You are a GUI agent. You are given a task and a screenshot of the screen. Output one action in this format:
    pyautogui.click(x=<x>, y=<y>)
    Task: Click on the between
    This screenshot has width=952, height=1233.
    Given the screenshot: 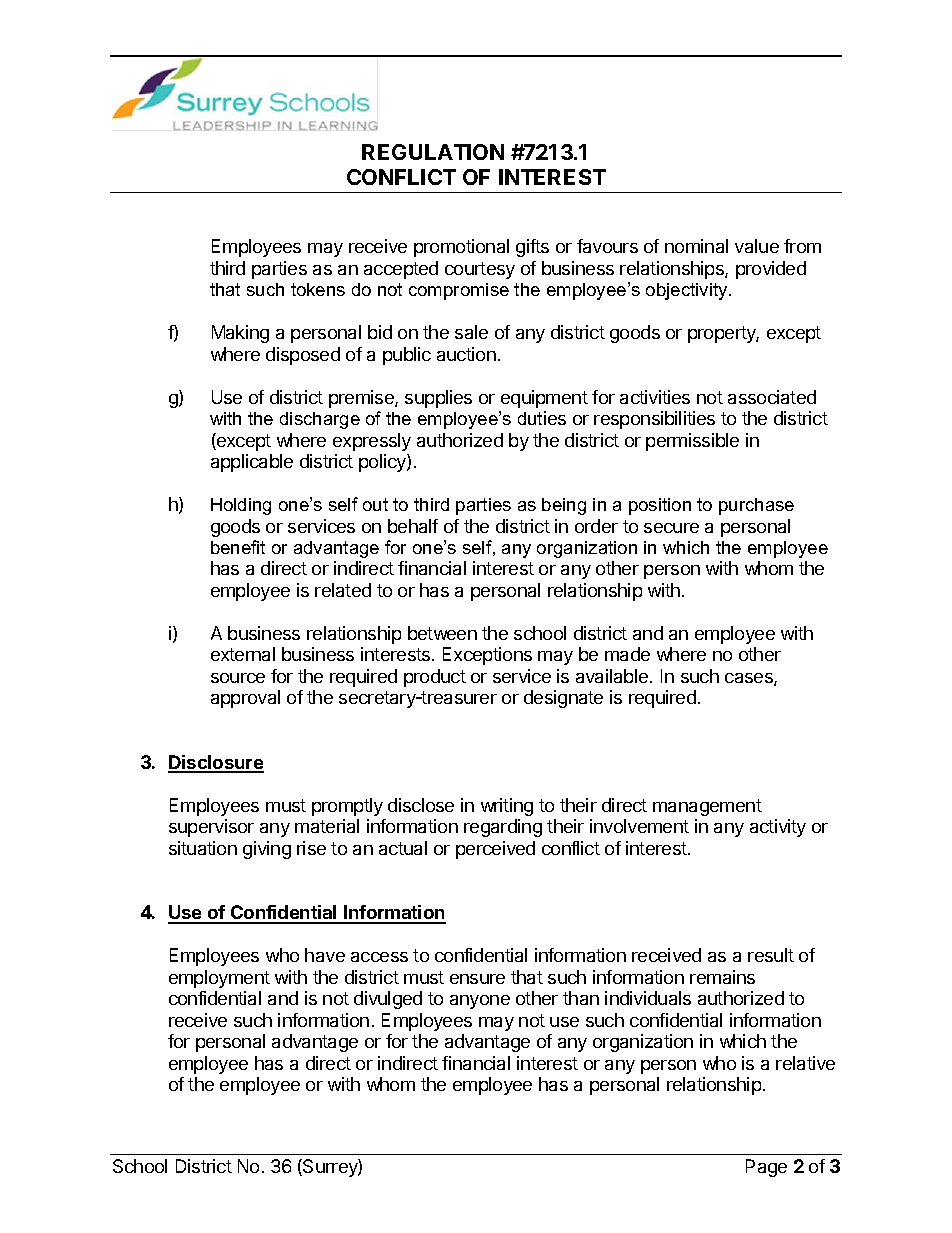 What is the action you would take?
    pyautogui.click(x=442, y=633)
